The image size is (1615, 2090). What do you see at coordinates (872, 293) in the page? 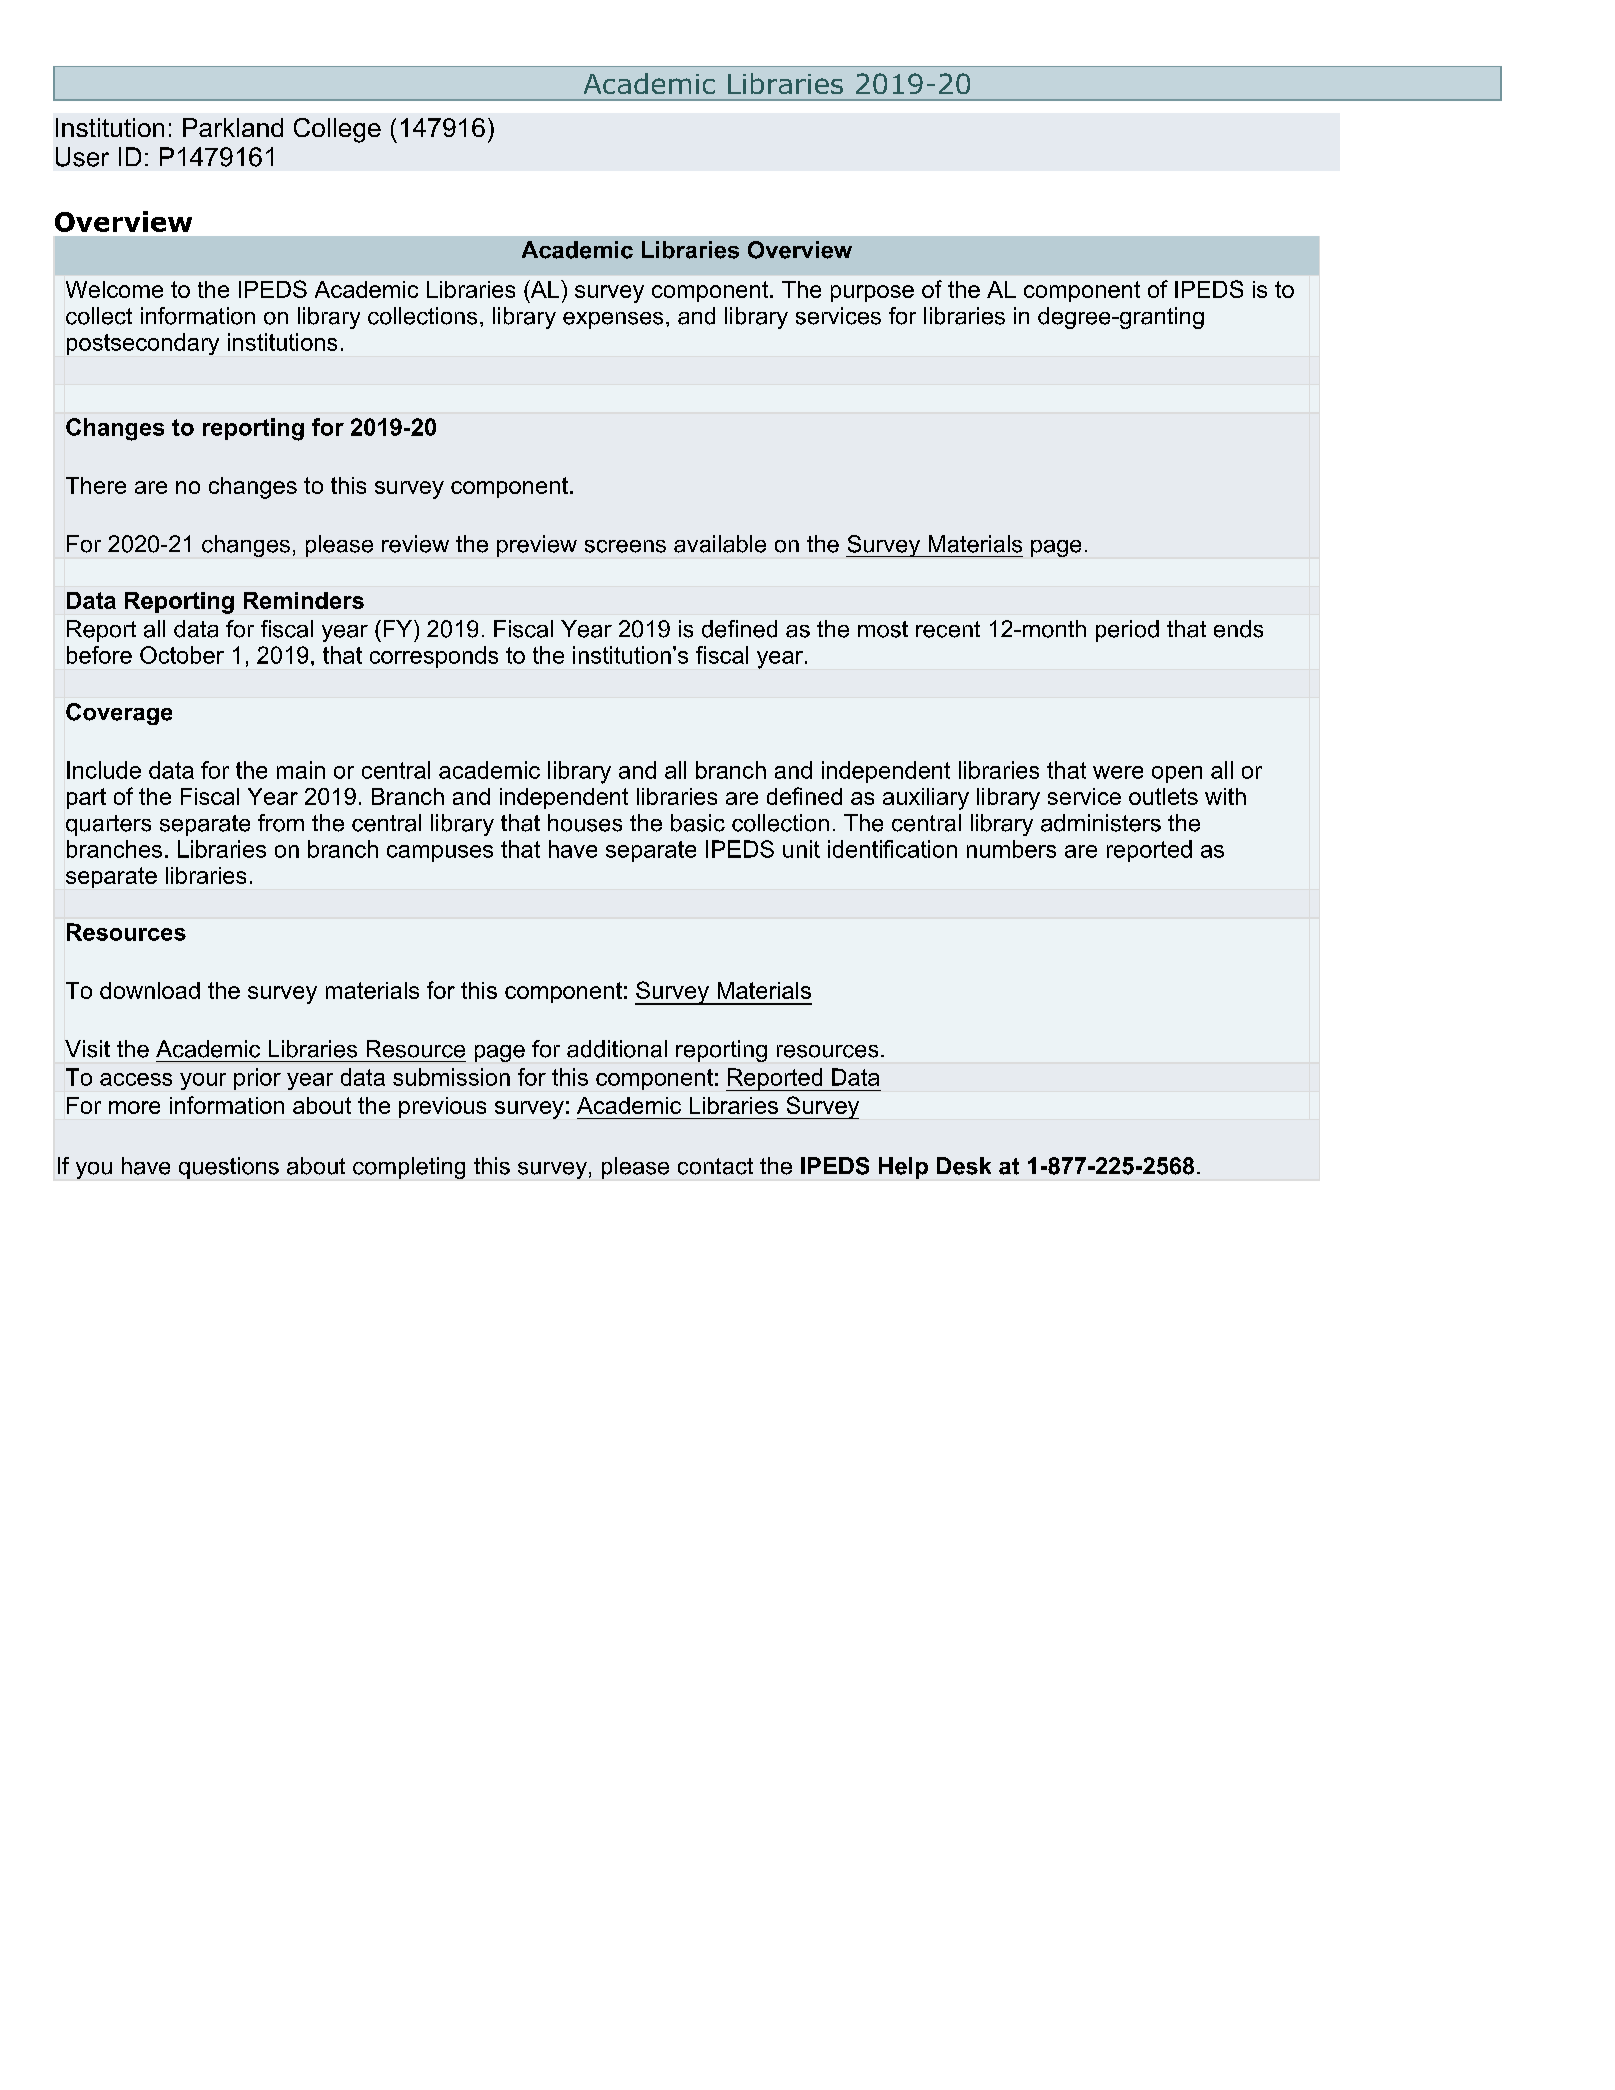
I see `purpose` at bounding box center [872, 293].
